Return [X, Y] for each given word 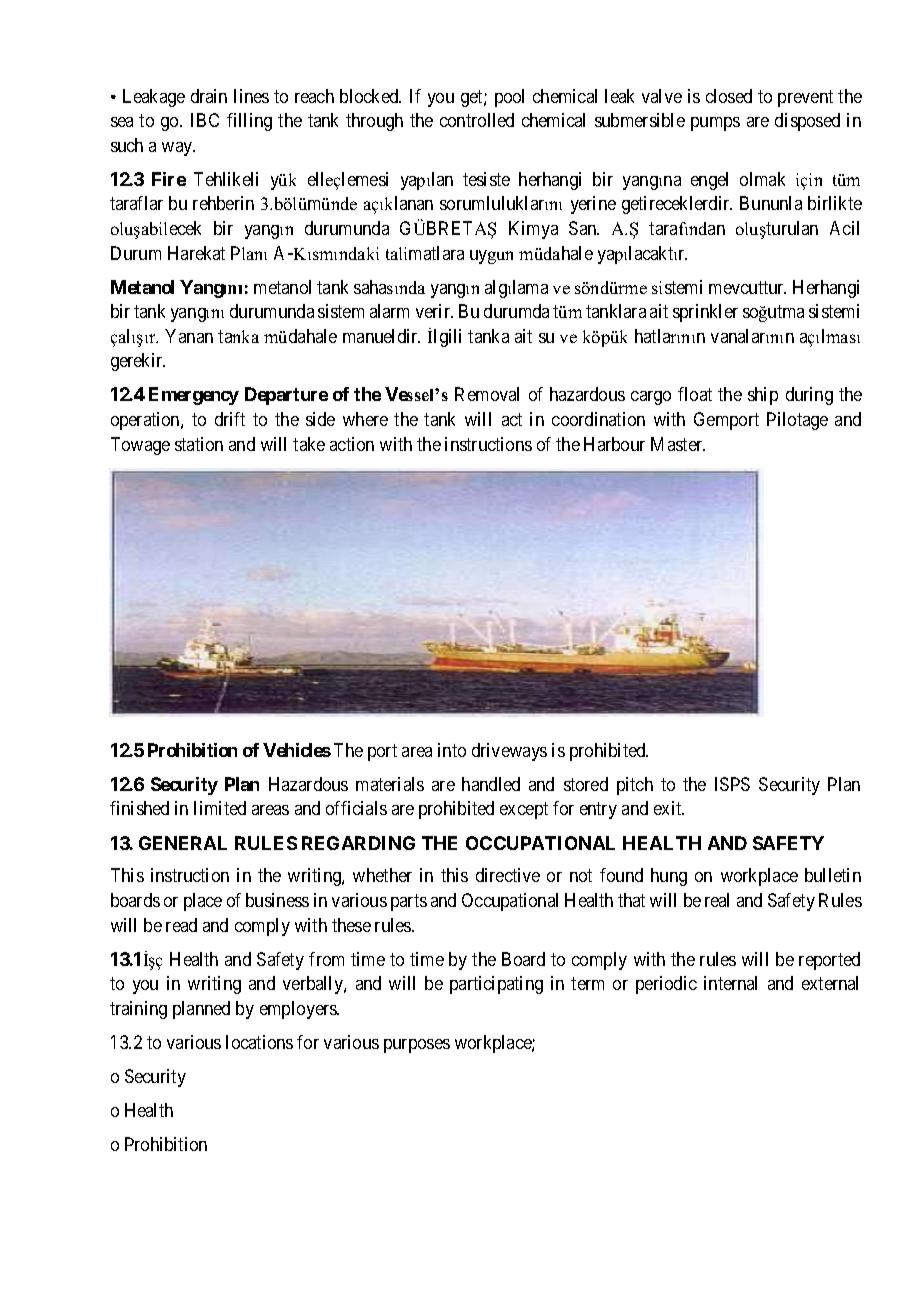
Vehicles [297, 750]
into [452, 750]
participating [496, 985]
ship [763, 396]
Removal [487, 394]
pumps [715, 124]
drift [230, 419]
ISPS [732, 784]
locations [259, 1042]
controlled [477, 120]
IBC [205, 120]
